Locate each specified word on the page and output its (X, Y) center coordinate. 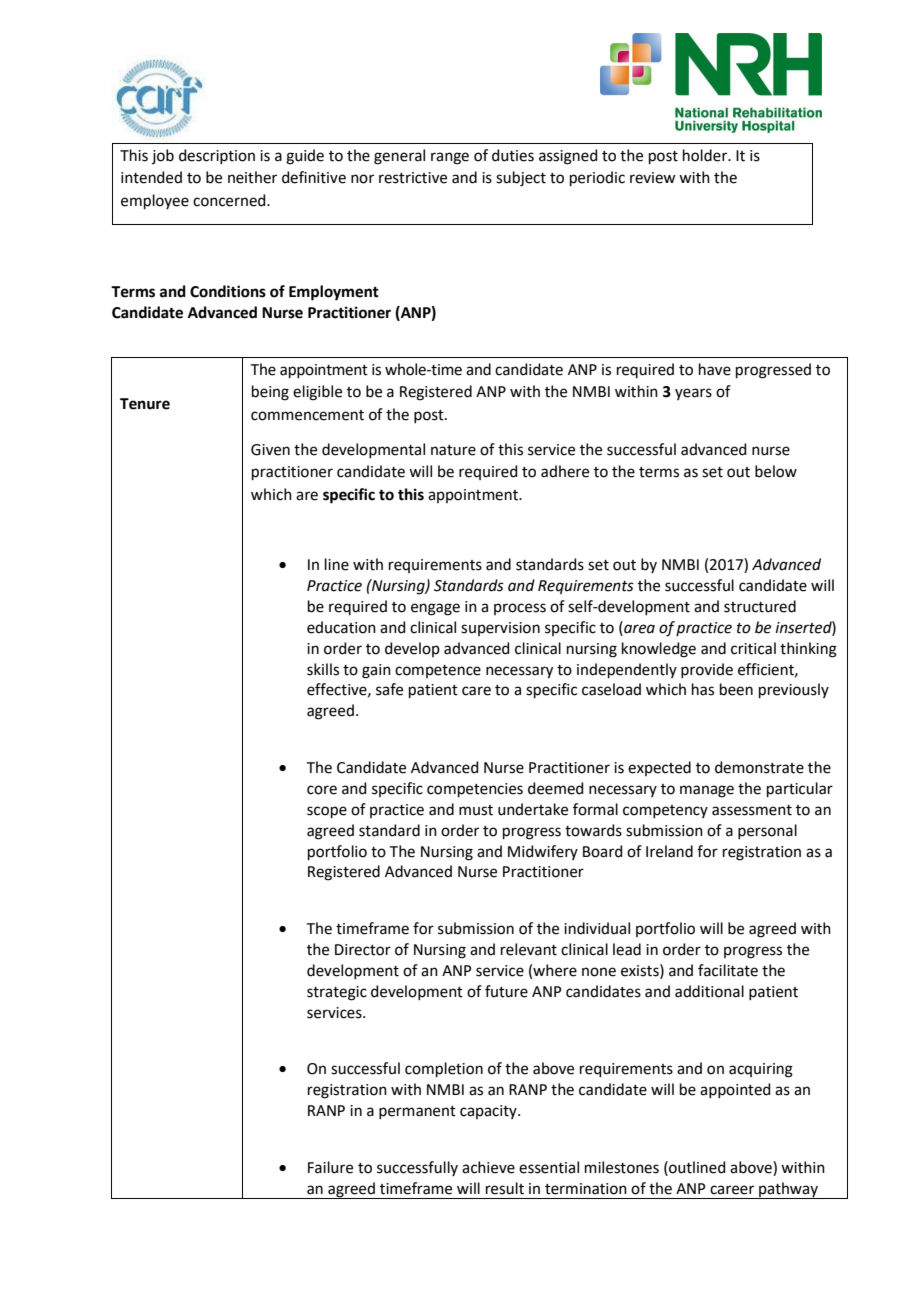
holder (706, 155)
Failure (330, 1167)
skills (323, 669)
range (450, 158)
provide (707, 670)
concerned (230, 200)
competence (438, 671)
